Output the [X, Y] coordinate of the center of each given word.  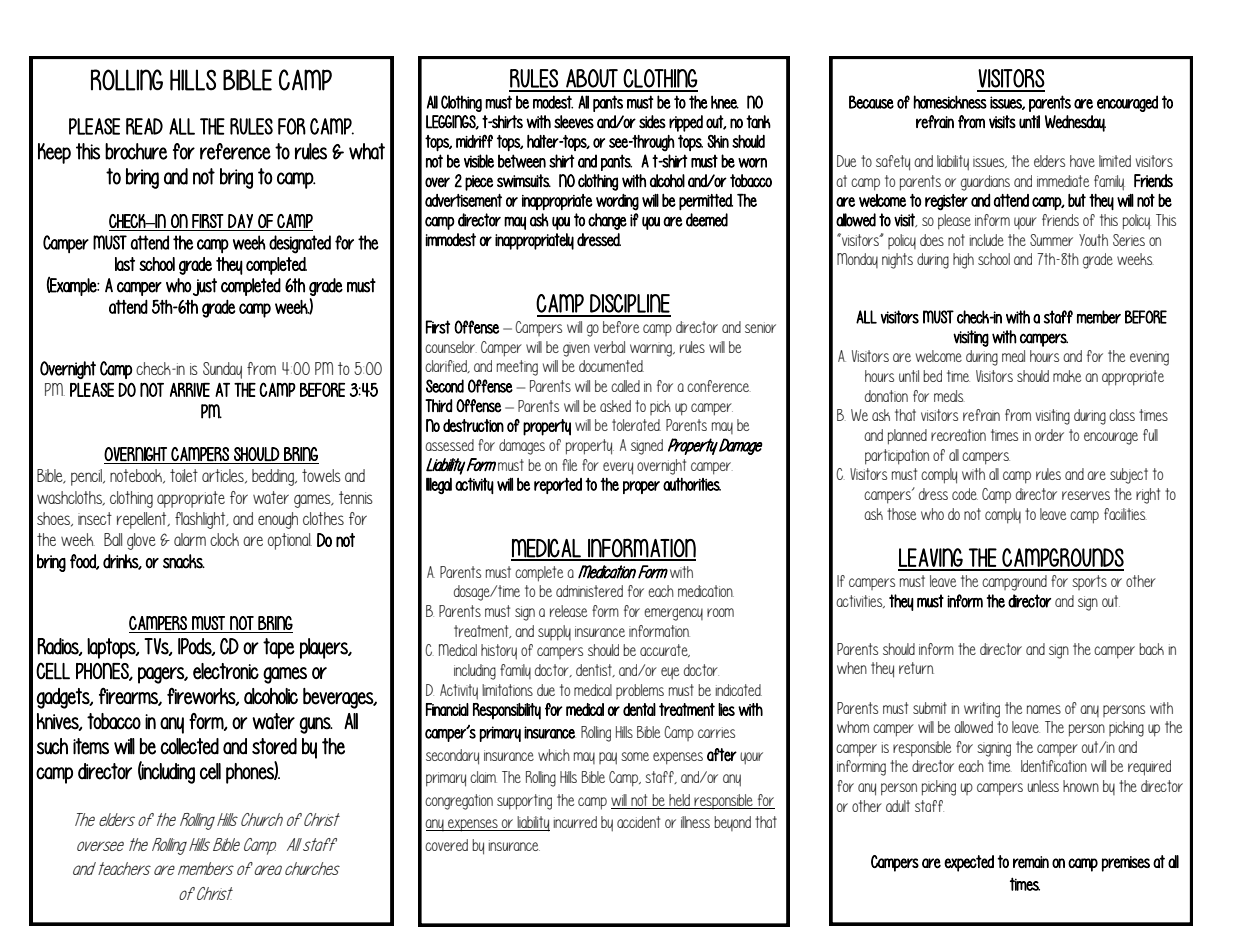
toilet [184, 475]
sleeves [574, 122]
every [618, 468]
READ [144, 126]
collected [190, 746]
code [965, 494]
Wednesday [1075, 123]
